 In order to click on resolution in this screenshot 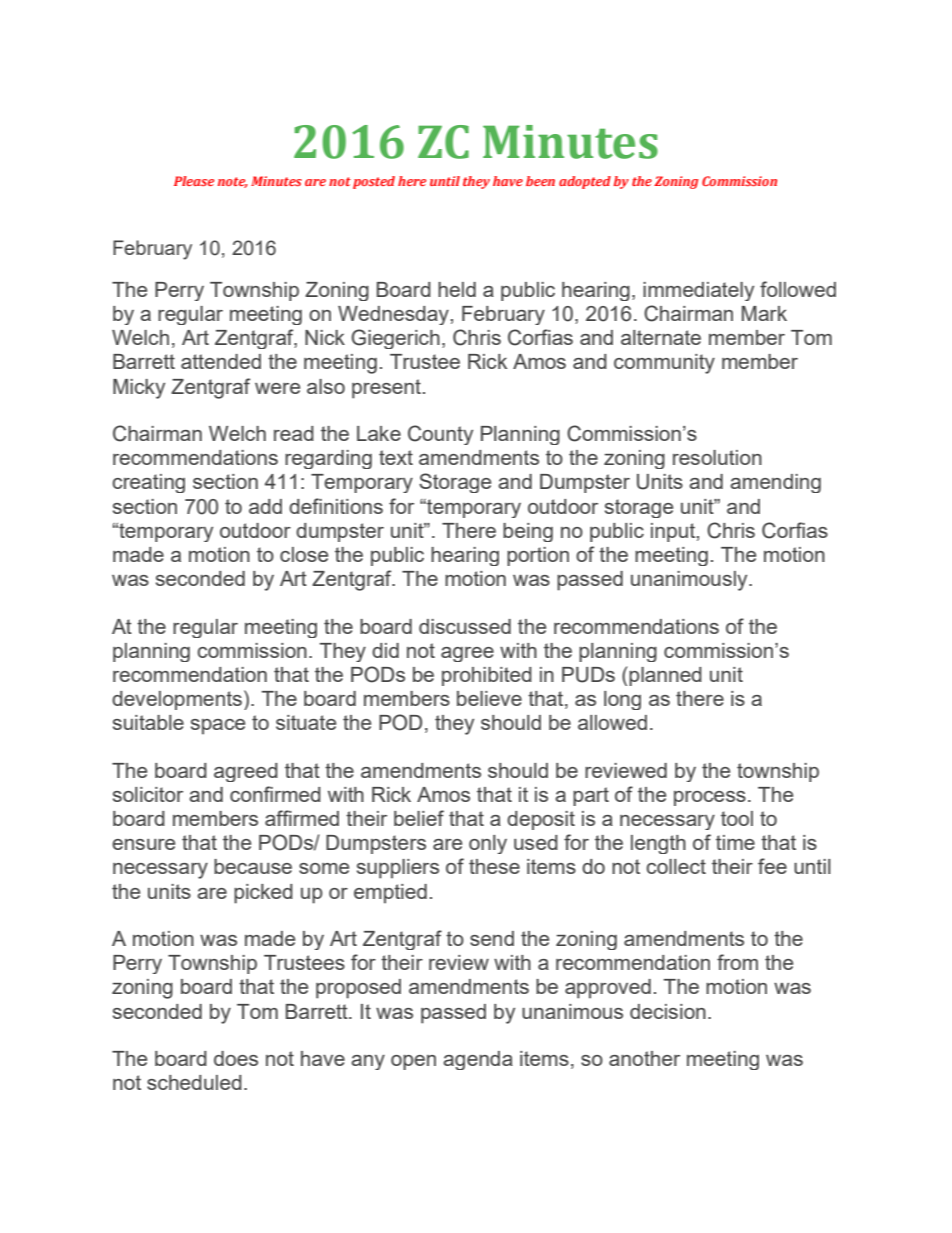, I will do `click(717, 457)`.
